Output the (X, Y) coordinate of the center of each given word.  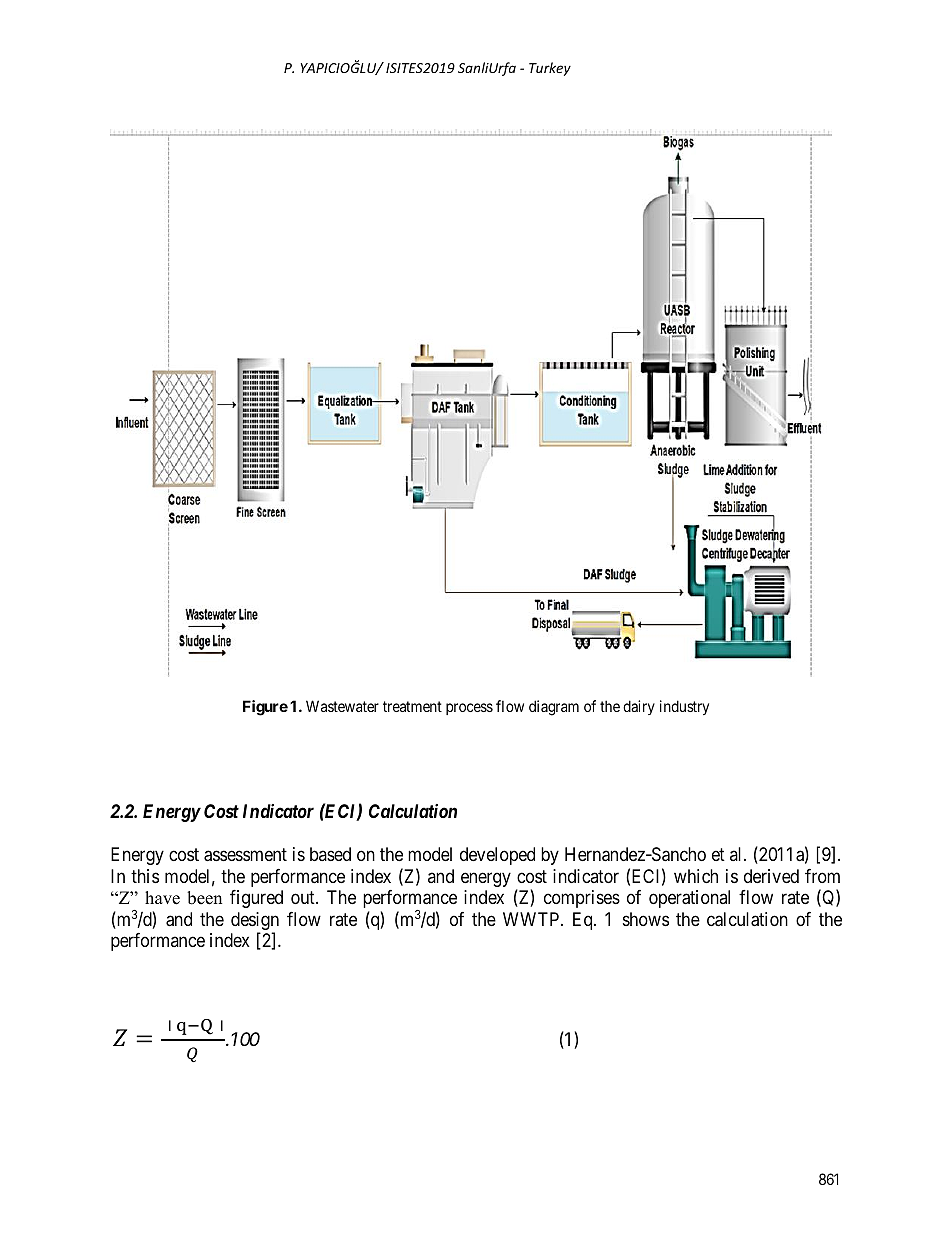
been (204, 898)
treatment (412, 706)
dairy (639, 707)
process (469, 709)
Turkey (550, 69)
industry (684, 707)
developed (497, 856)
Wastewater (342, 706)
